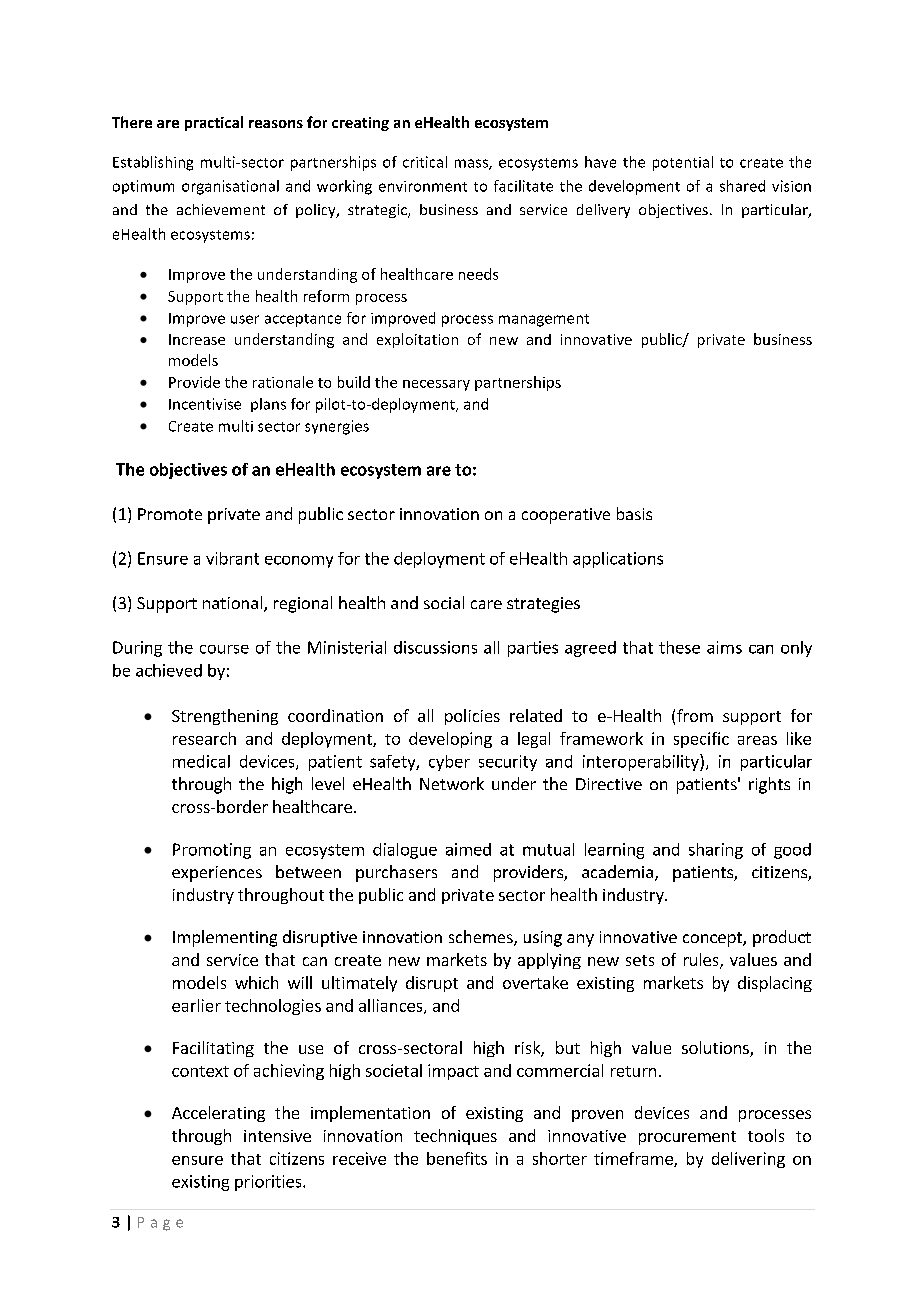 The height and width of the document is (1308, 924). Describe the element at coordinates (435, 647) in the document. I see `discussions` at that location.
